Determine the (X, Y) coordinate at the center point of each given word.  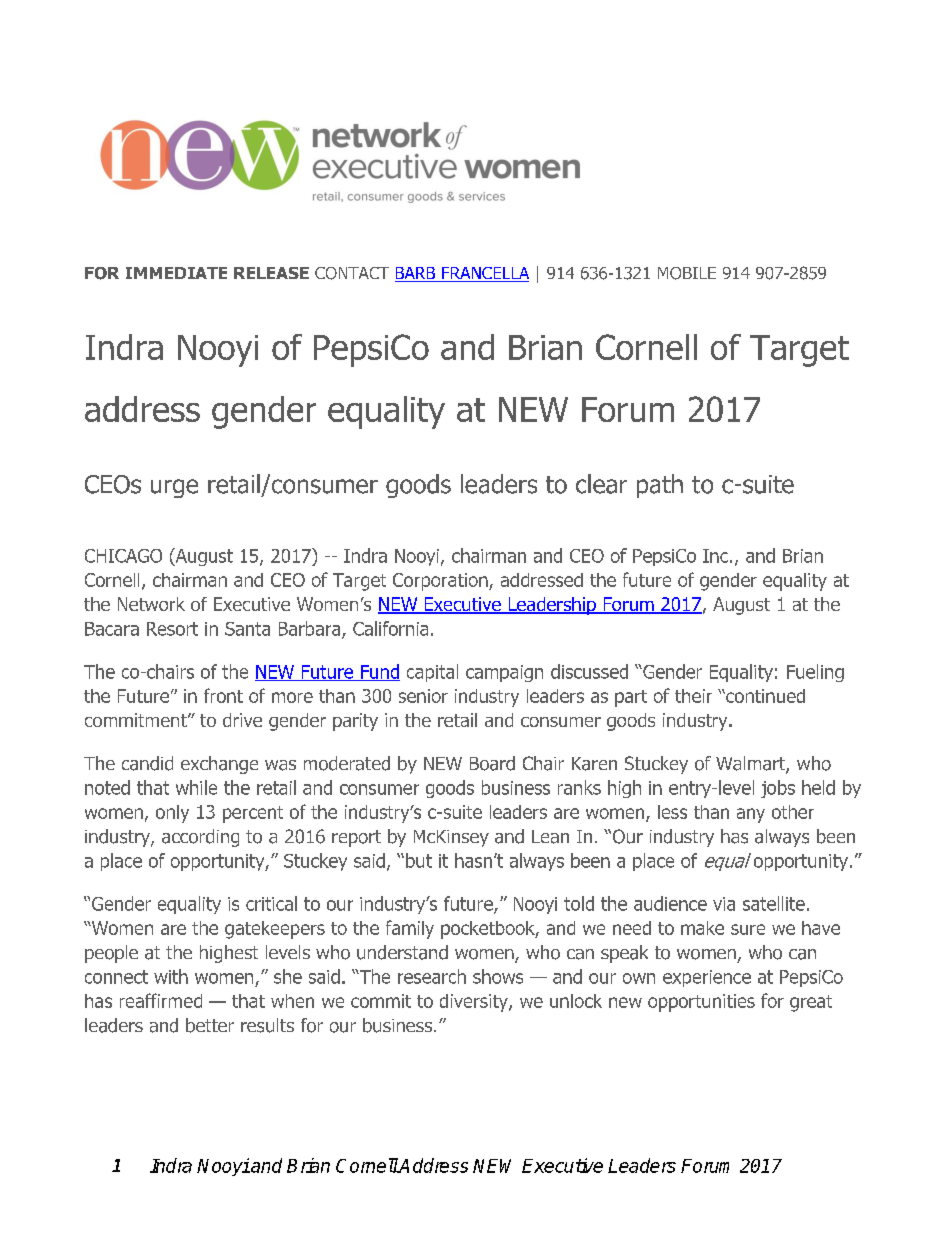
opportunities (701, 1003)
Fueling (815, 673)
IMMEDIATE (176, 273)
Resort (172, 629)
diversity (475, 1003)
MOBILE (687, 273)
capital (432, 673)
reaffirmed (161, 1000)
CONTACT (352, 273)
